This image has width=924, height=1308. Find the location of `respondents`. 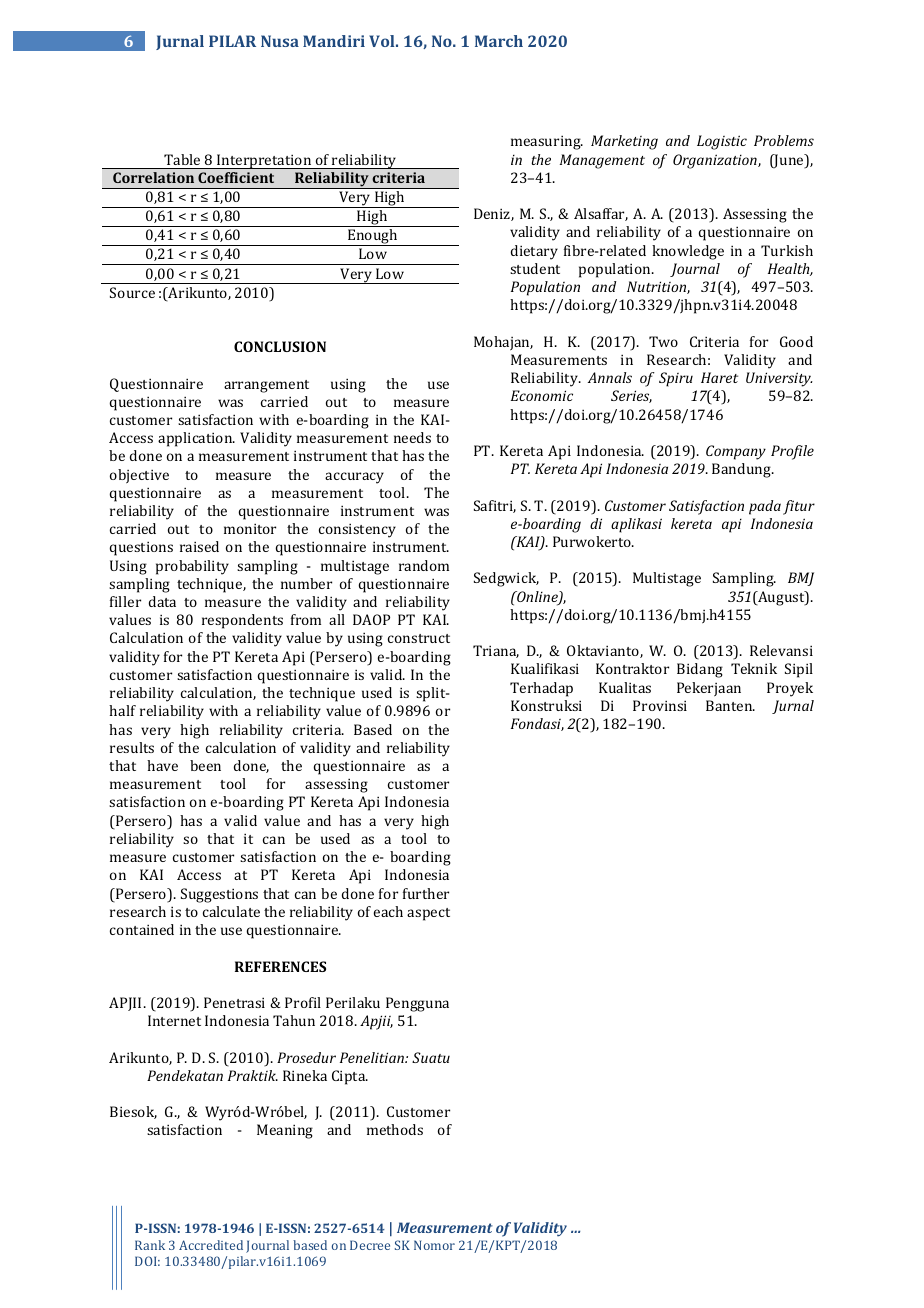

respondents is located at coordinates (242, 621).
